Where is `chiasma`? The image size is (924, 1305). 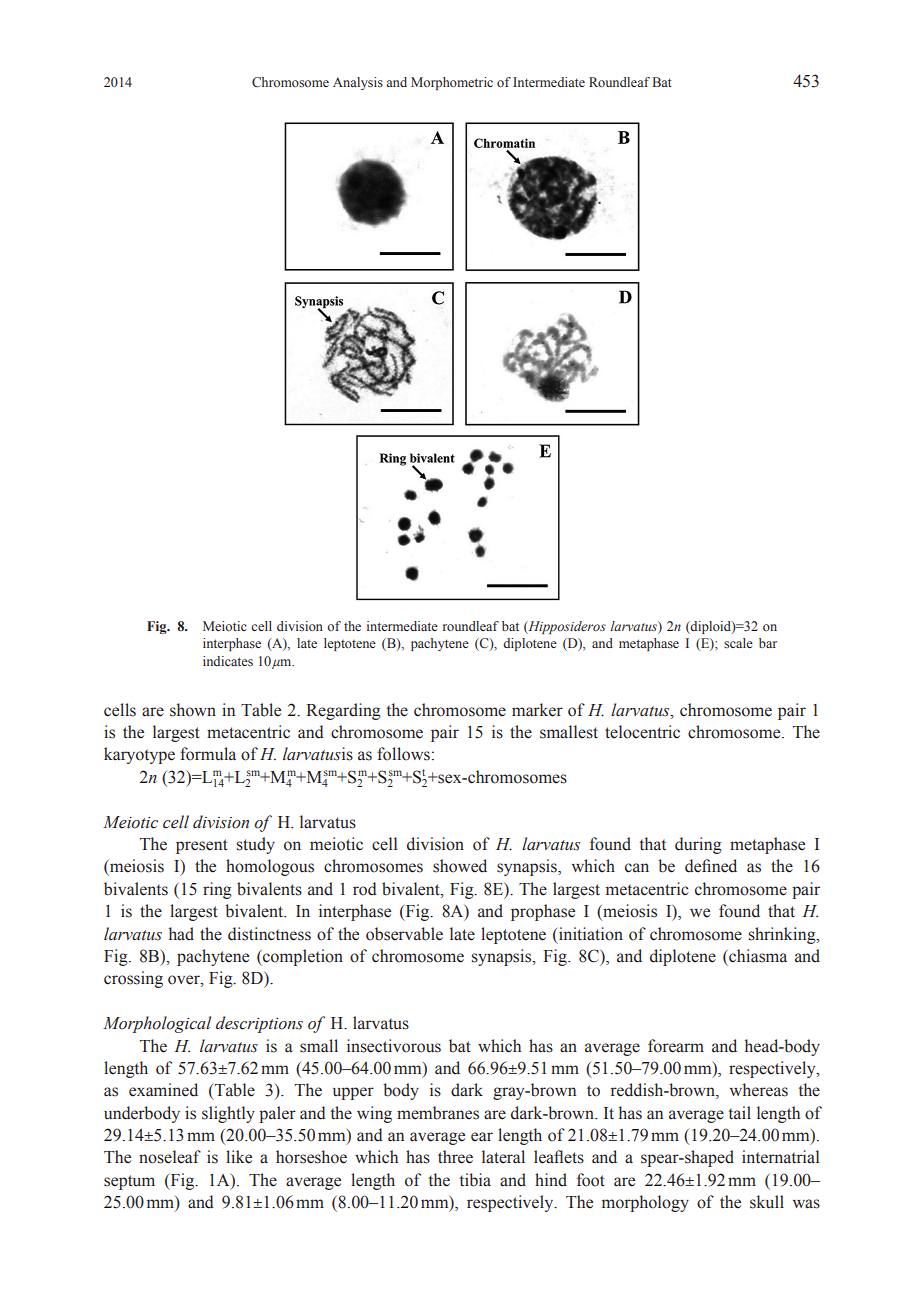 chiasma is located at coordinates (757, 956).
